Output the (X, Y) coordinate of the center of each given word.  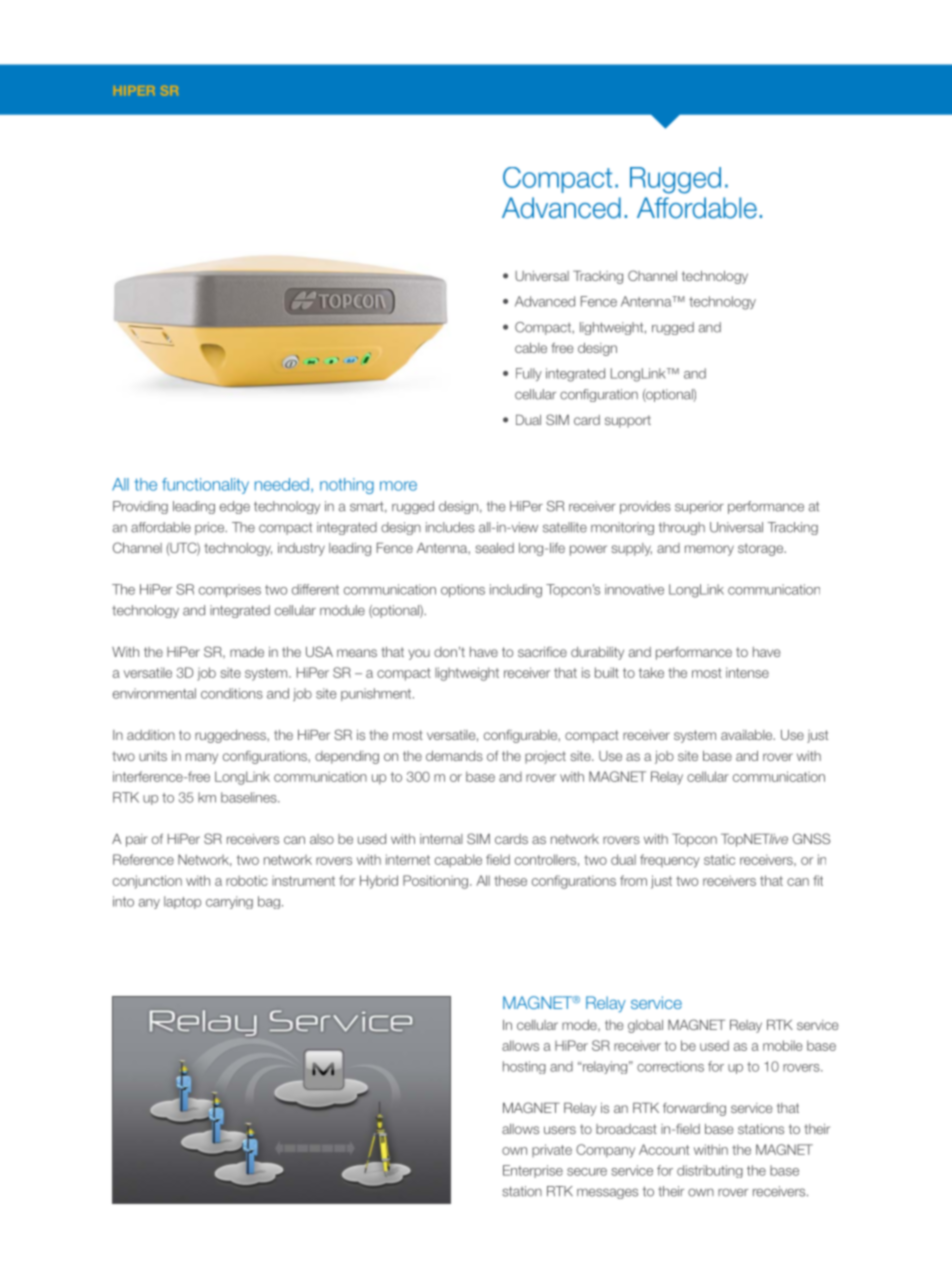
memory (709, 550)
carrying (229, 902)
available (748, 735)
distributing (710, 1171)
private (552, 1150)
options (463, 590)
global (645, 1026)
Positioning (435, 882)
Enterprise (533, 1171)
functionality (205, 486)
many (202, 758)
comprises (230, 590)
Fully (529, 374)
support (628, 421)
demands (454, 756)
